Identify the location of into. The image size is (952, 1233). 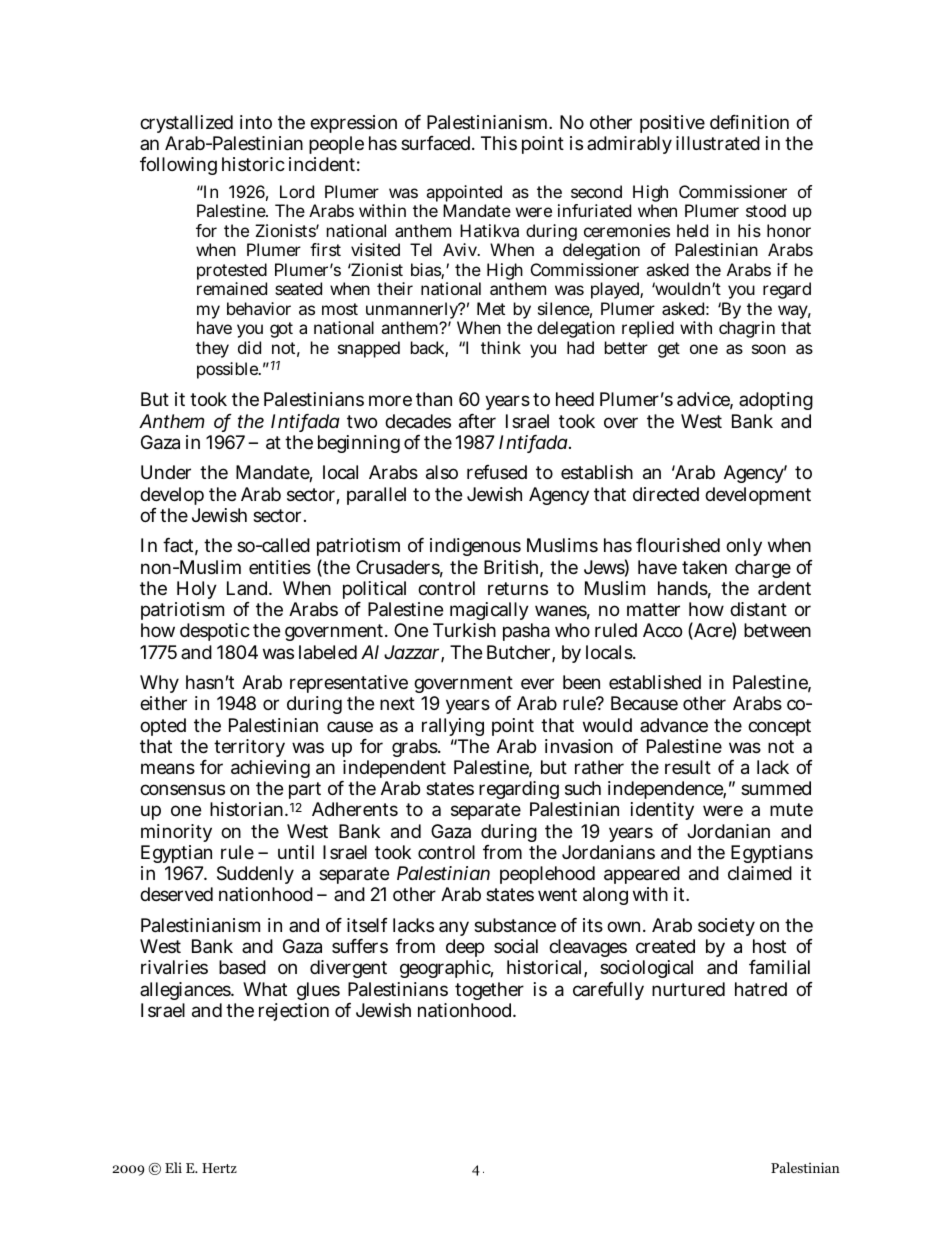
(256, 122).
